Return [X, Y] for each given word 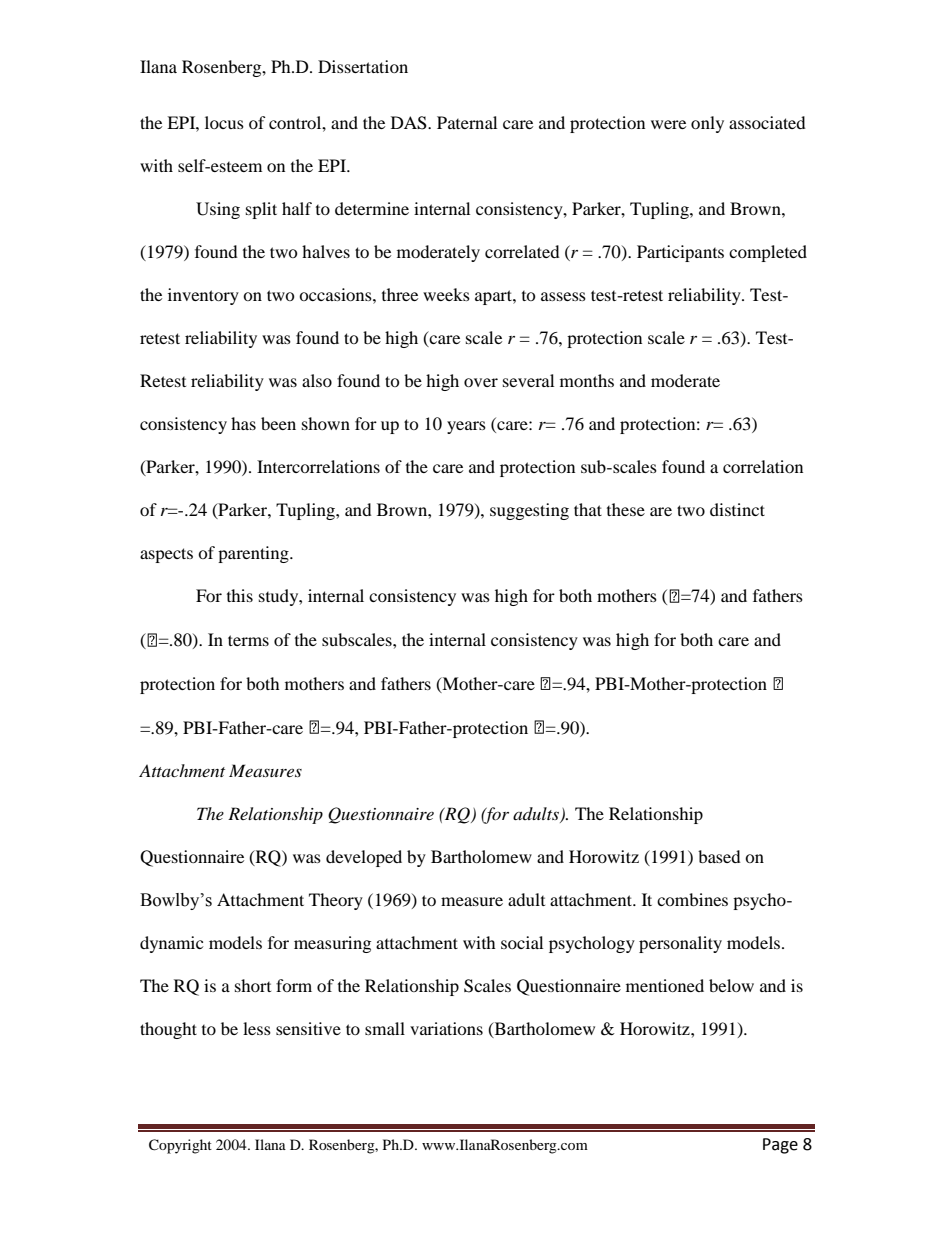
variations [446, 1028]
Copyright [180, 1146]
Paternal [467, 122]
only [707, 124]
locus [224, 122]
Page [780, 1146]
